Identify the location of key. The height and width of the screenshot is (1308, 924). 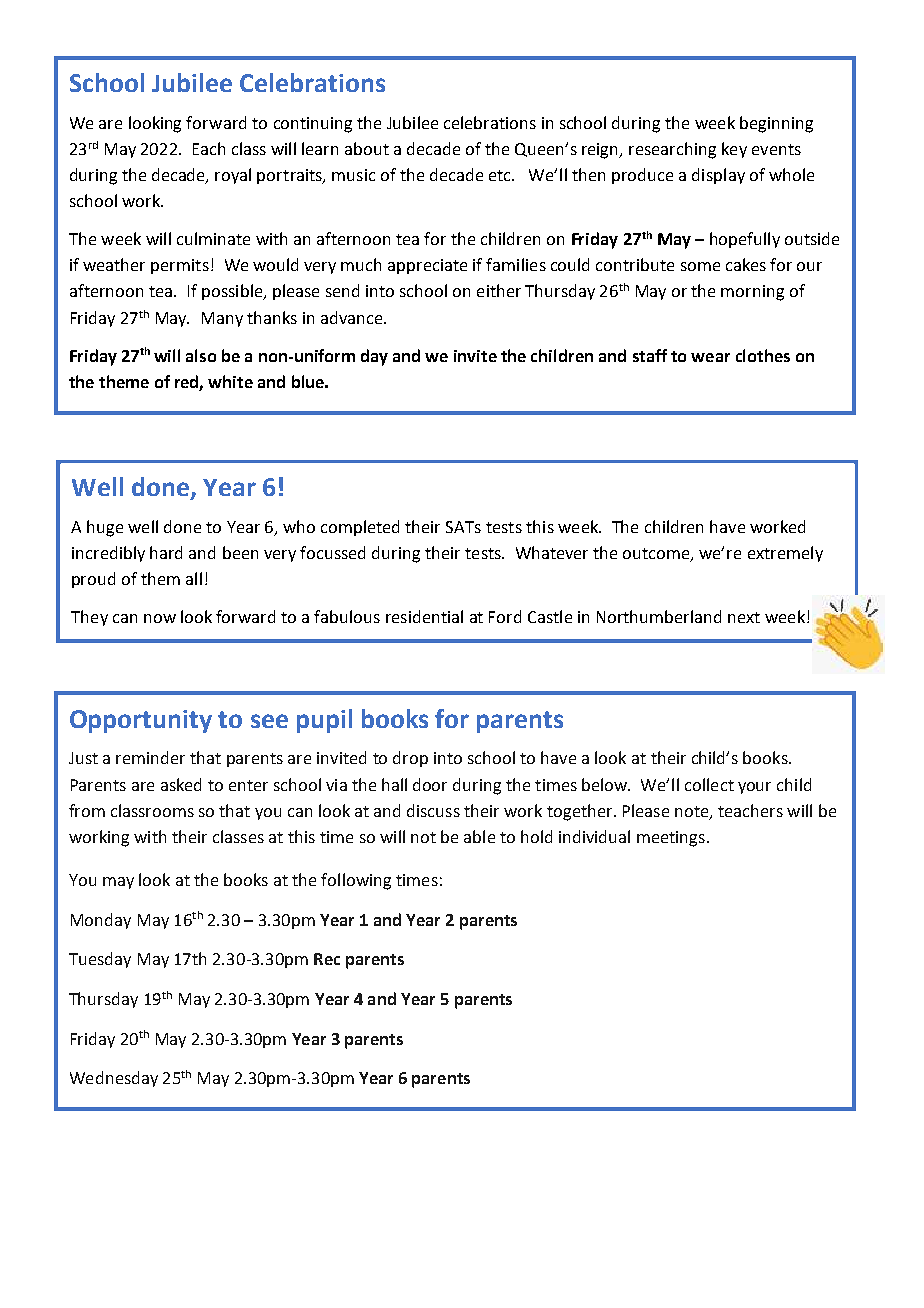
(734, 150).
